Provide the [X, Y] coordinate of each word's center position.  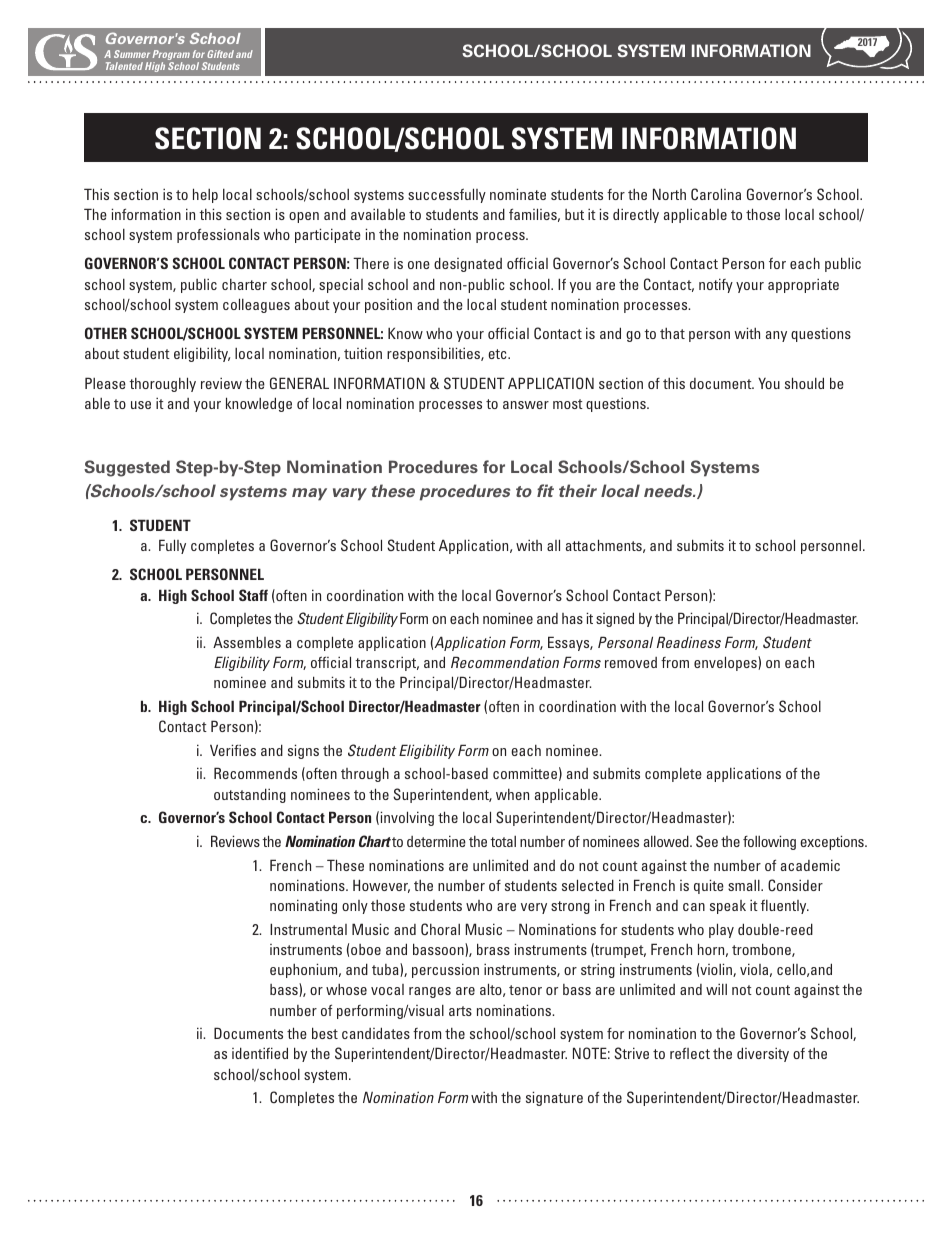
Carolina [716, 194]
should [804, 383]
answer [526, 405]
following [769, 842]
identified [260, 1053]
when [512, 794]
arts [460, 1011]
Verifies [233, 750]
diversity [763, 1054]
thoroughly [162, 384]
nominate [518, 194]
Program [170, 56]
